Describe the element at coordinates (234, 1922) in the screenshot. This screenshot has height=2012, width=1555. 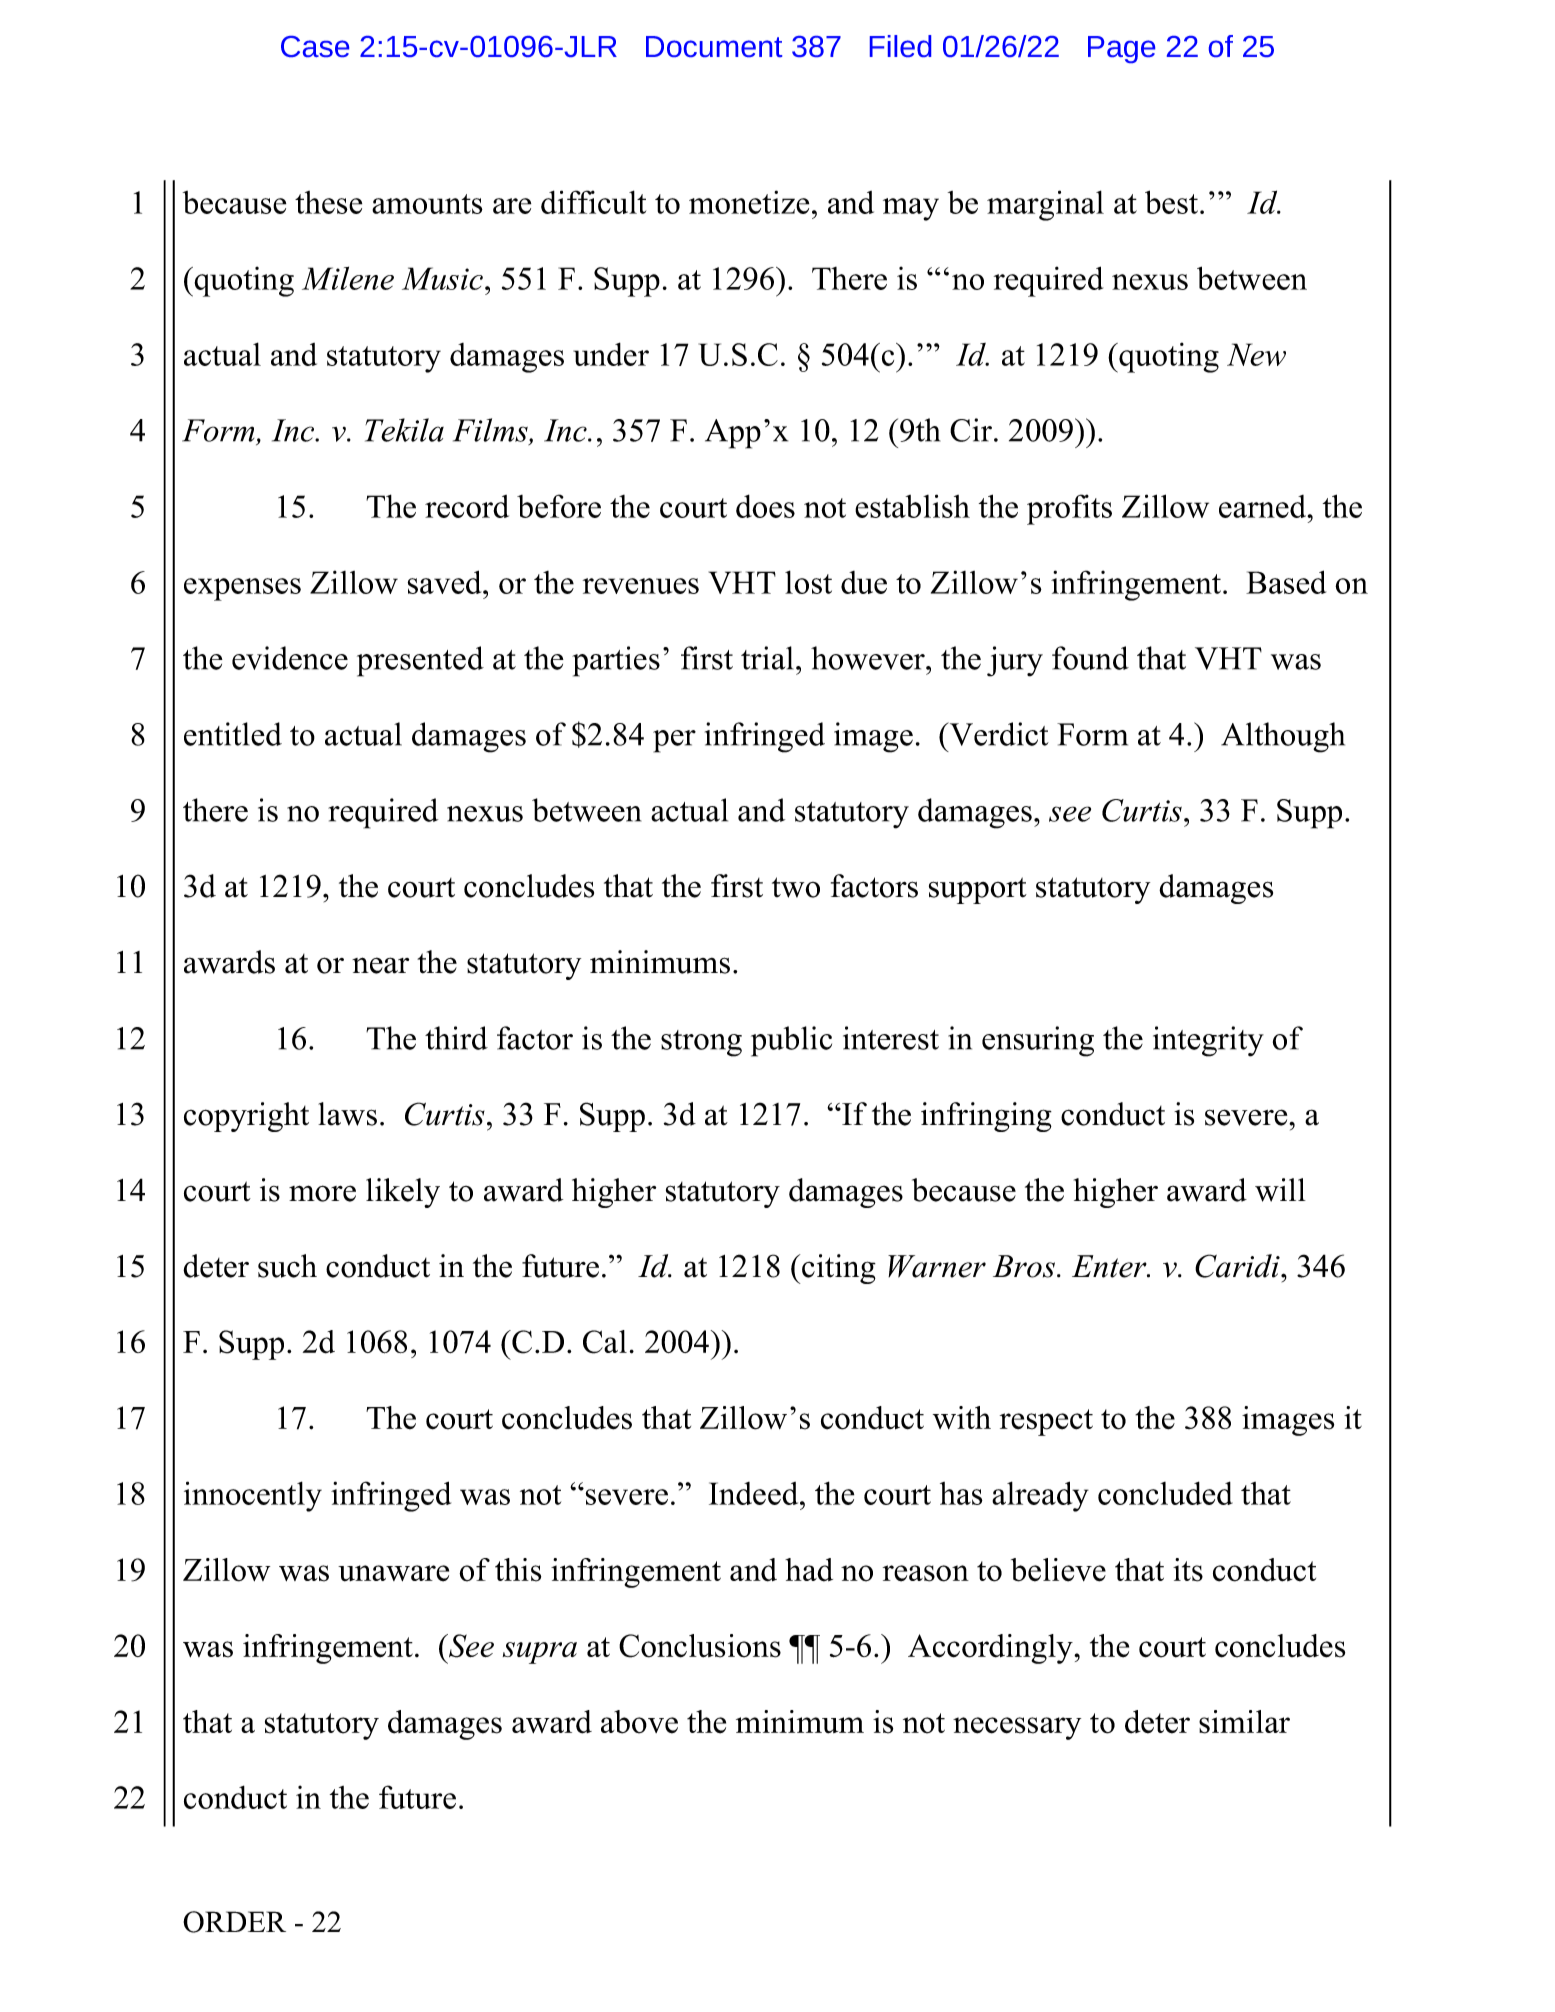
I see `ORDER` at that location.
